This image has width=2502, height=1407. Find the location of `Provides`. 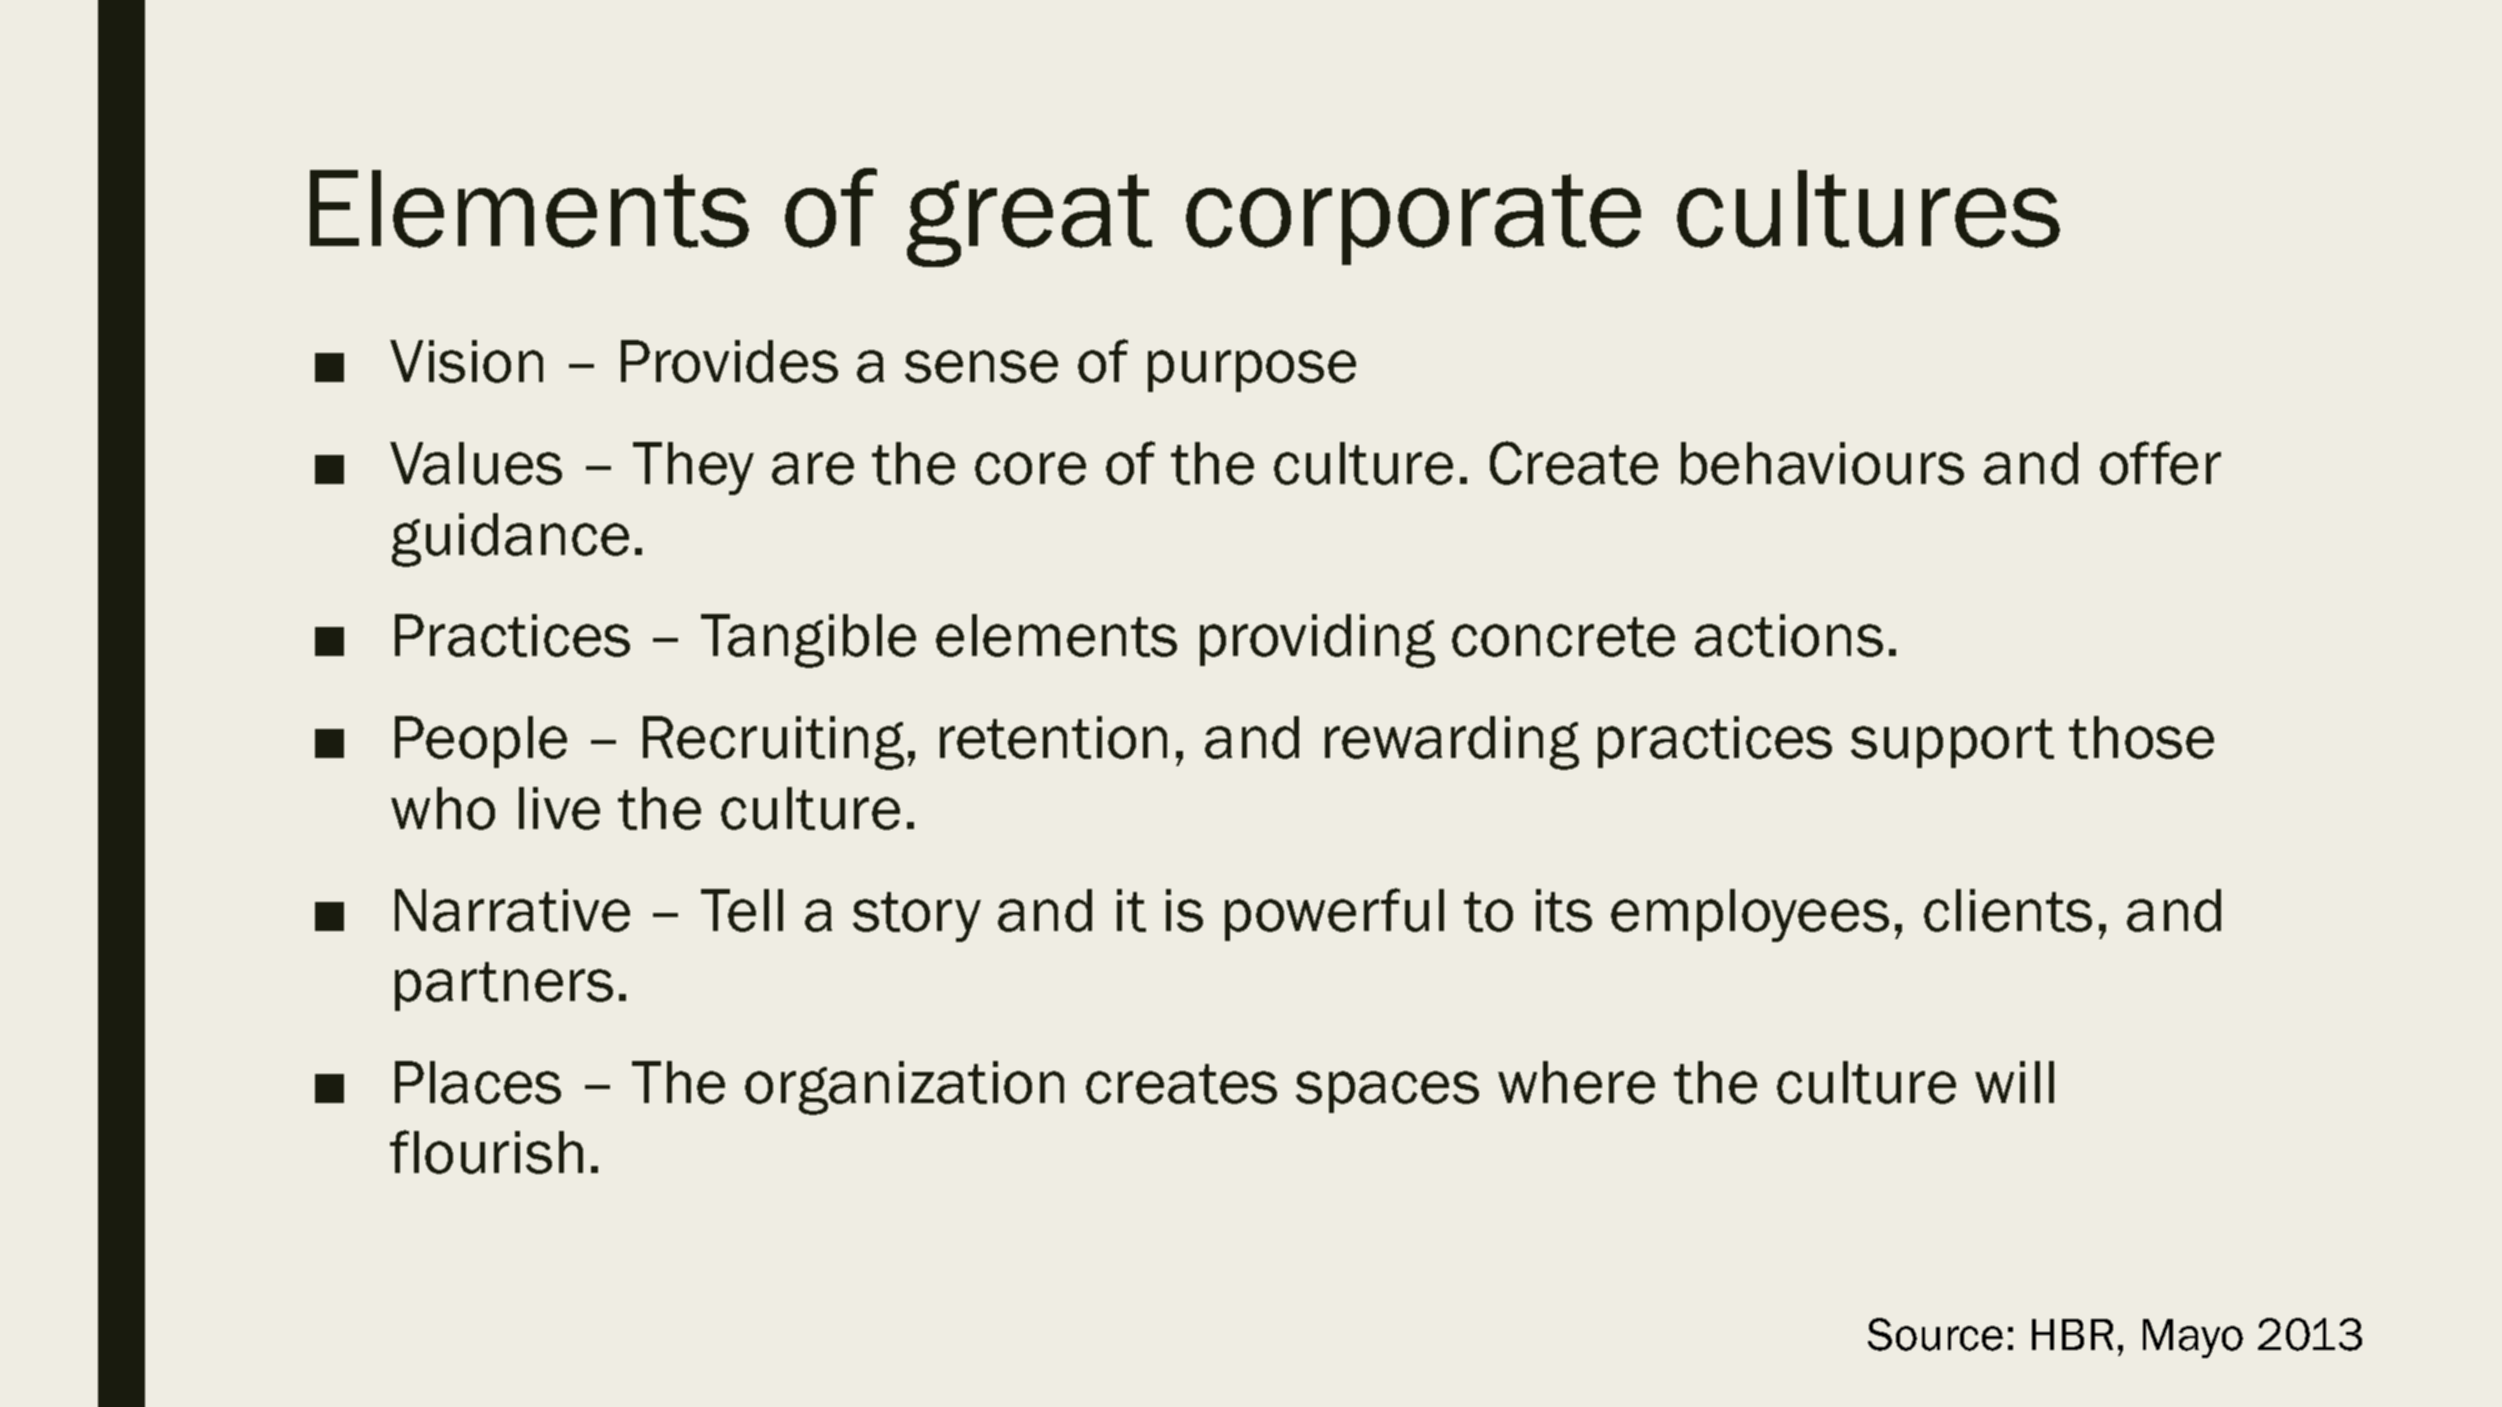

Provides is located at coordinates (729, 361).
